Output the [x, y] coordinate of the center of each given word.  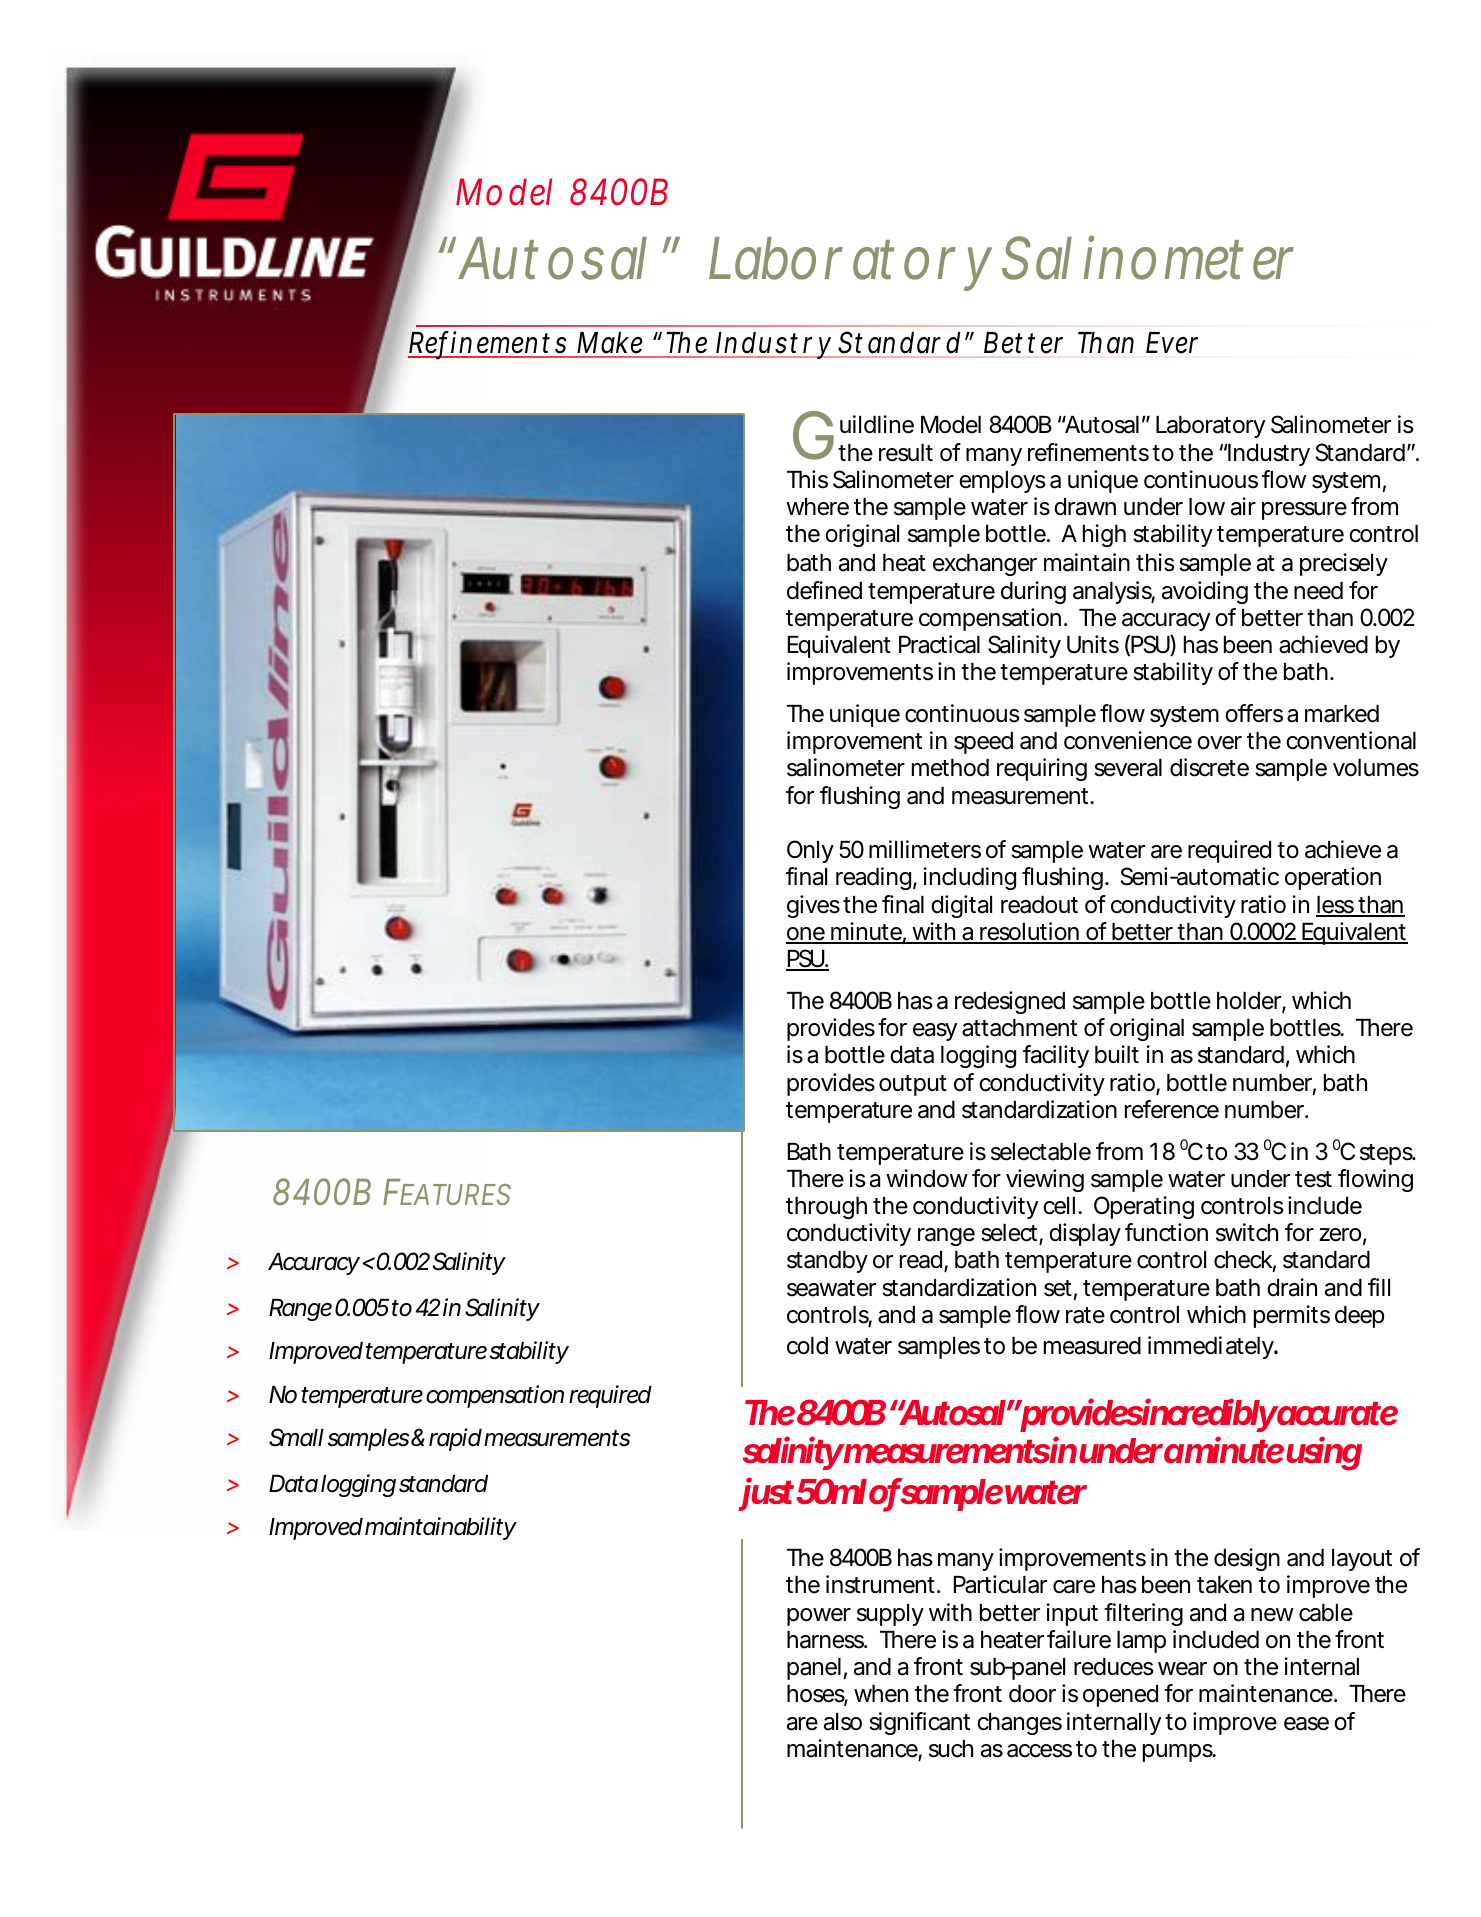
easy [935, 1032]
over [1219, 743]
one [807, 935]
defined [824, 590]
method [950, 768]
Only [810, 851]
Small [296, 1437]
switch [1247, 1232]
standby [827, 1262]
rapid [455, 1439]
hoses [817, 1695]
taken [1224, 1585]
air [1243, 506]
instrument [883, 1584]
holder [1251, 1002]
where [817, 507]
